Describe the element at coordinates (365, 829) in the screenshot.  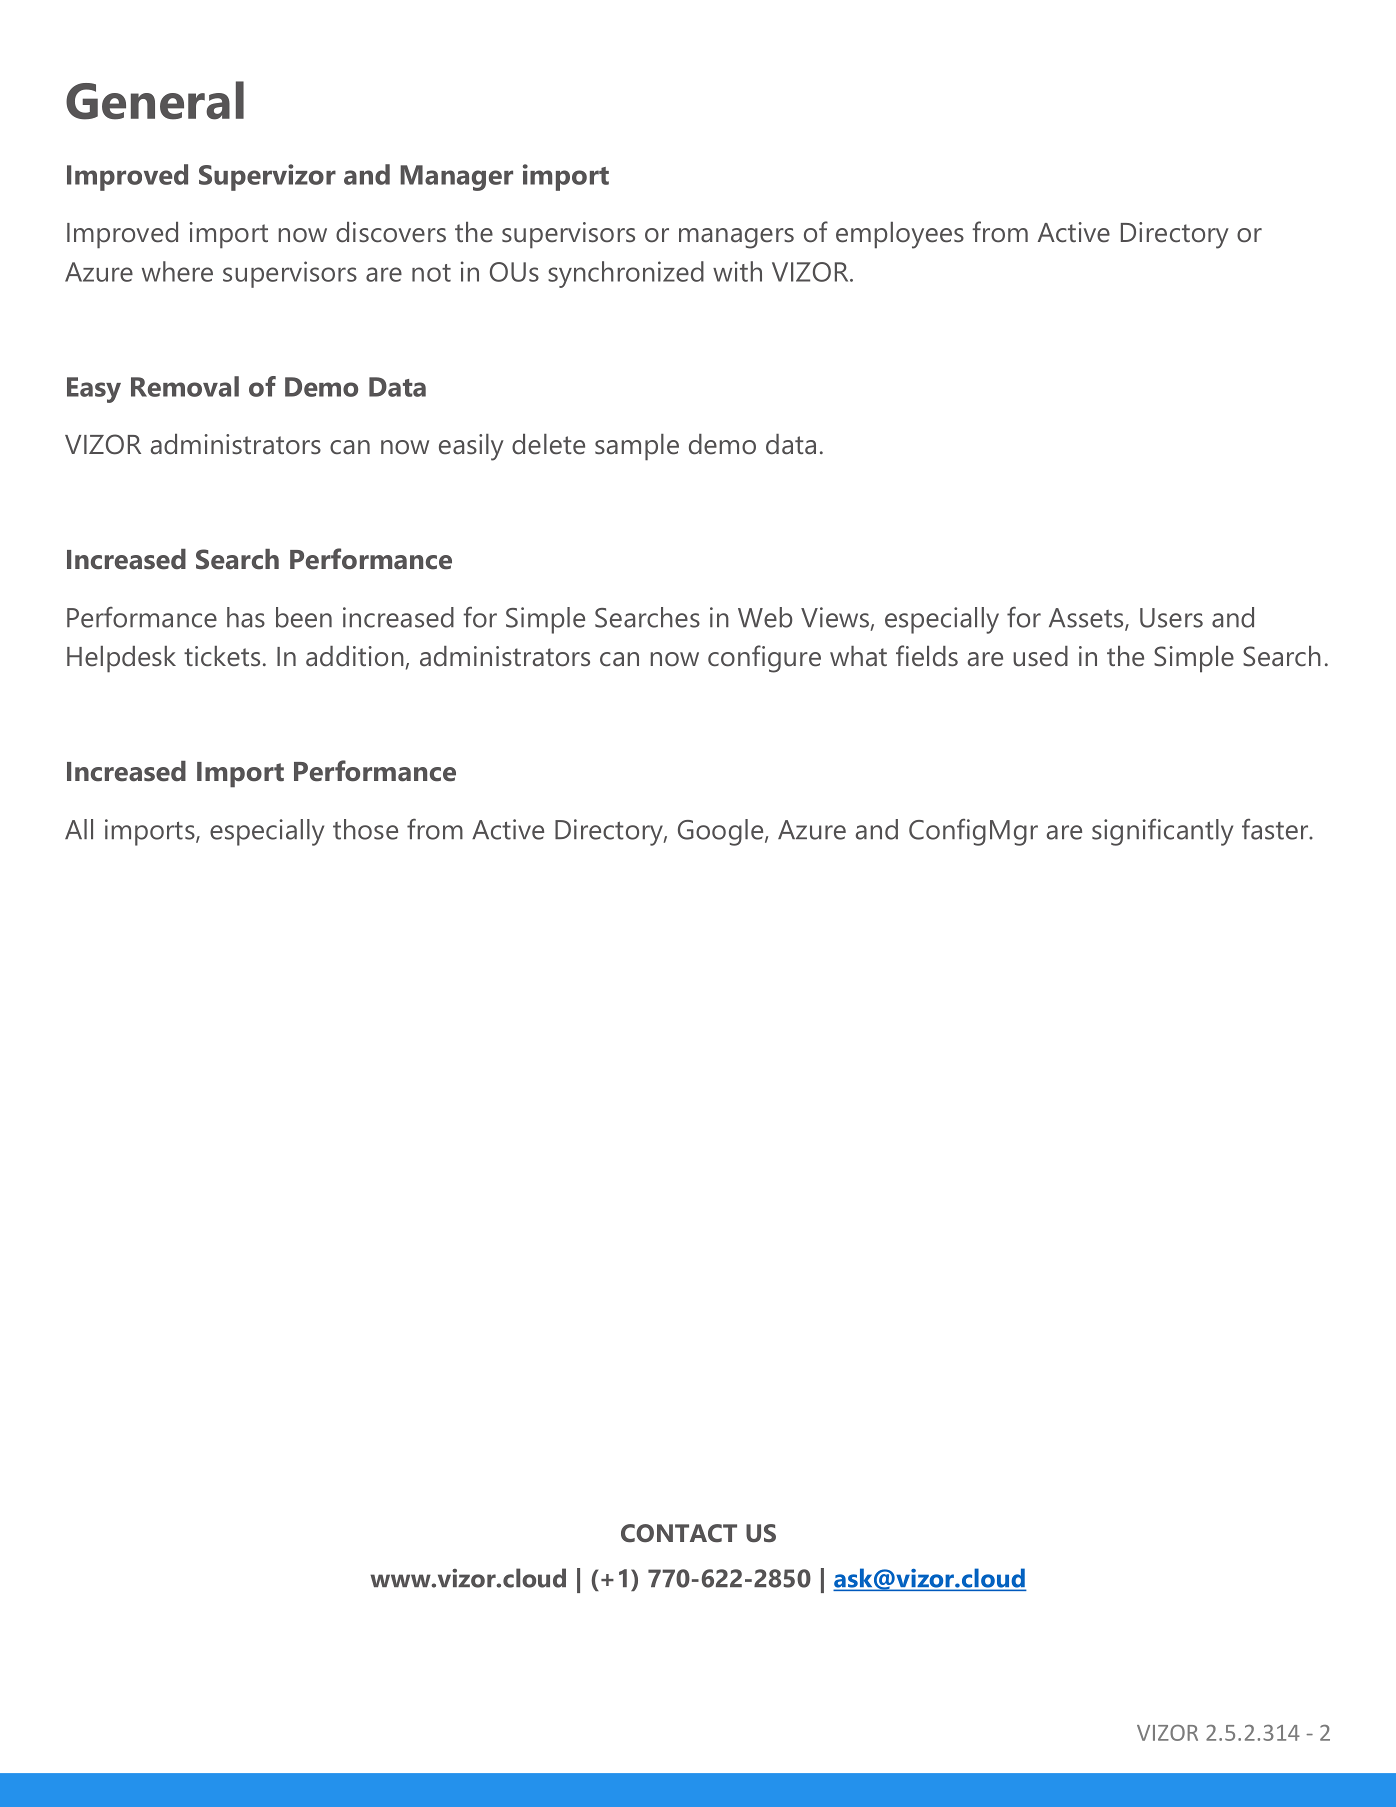
I see `those` at that location.
